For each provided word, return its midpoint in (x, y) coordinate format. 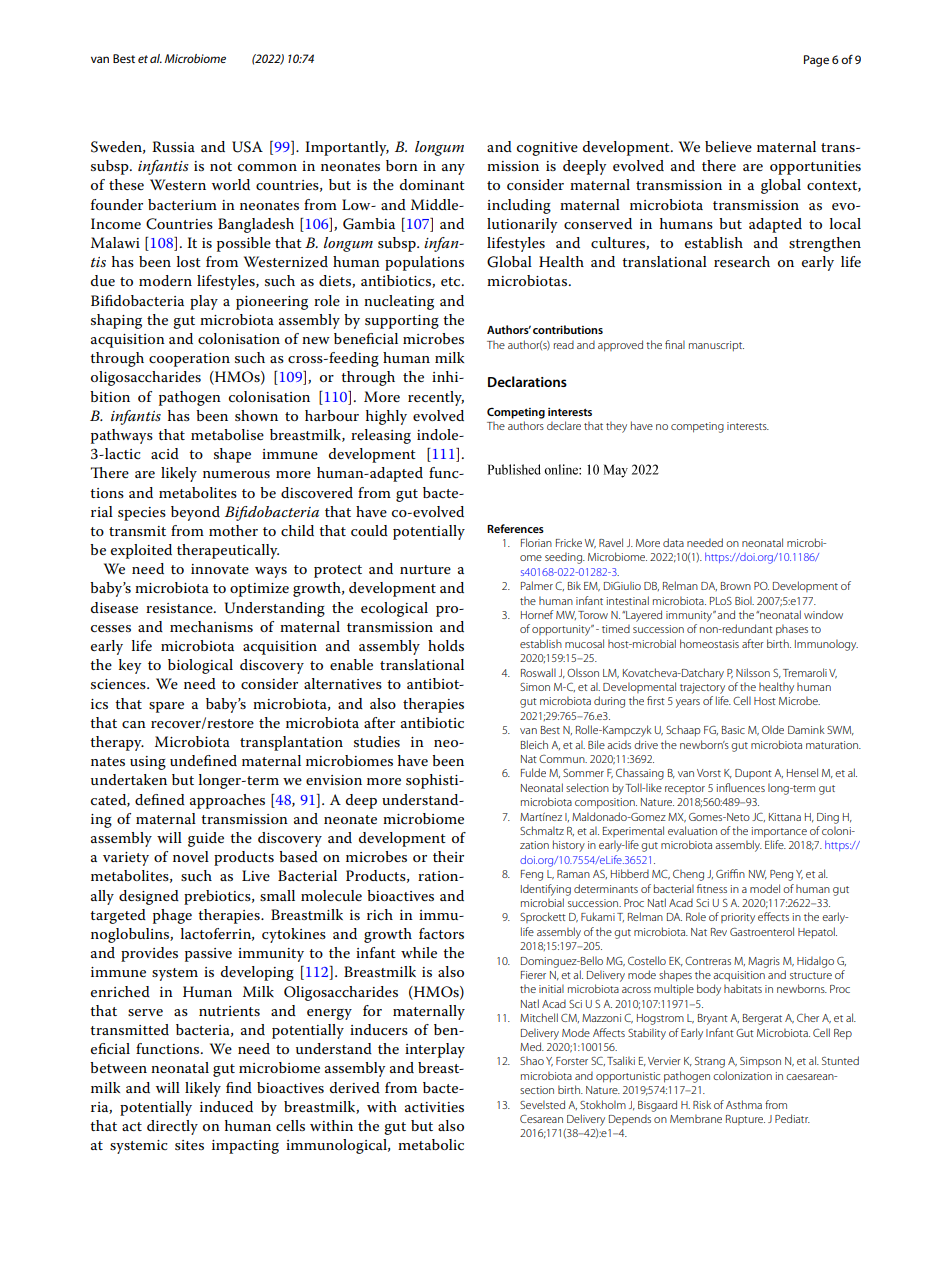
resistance (180, 608)
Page (816, 61)
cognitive (547, 149)
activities (434, 1107)
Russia (173, 146)
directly (172, 1127)
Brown (736, 586)
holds (446, 645)
